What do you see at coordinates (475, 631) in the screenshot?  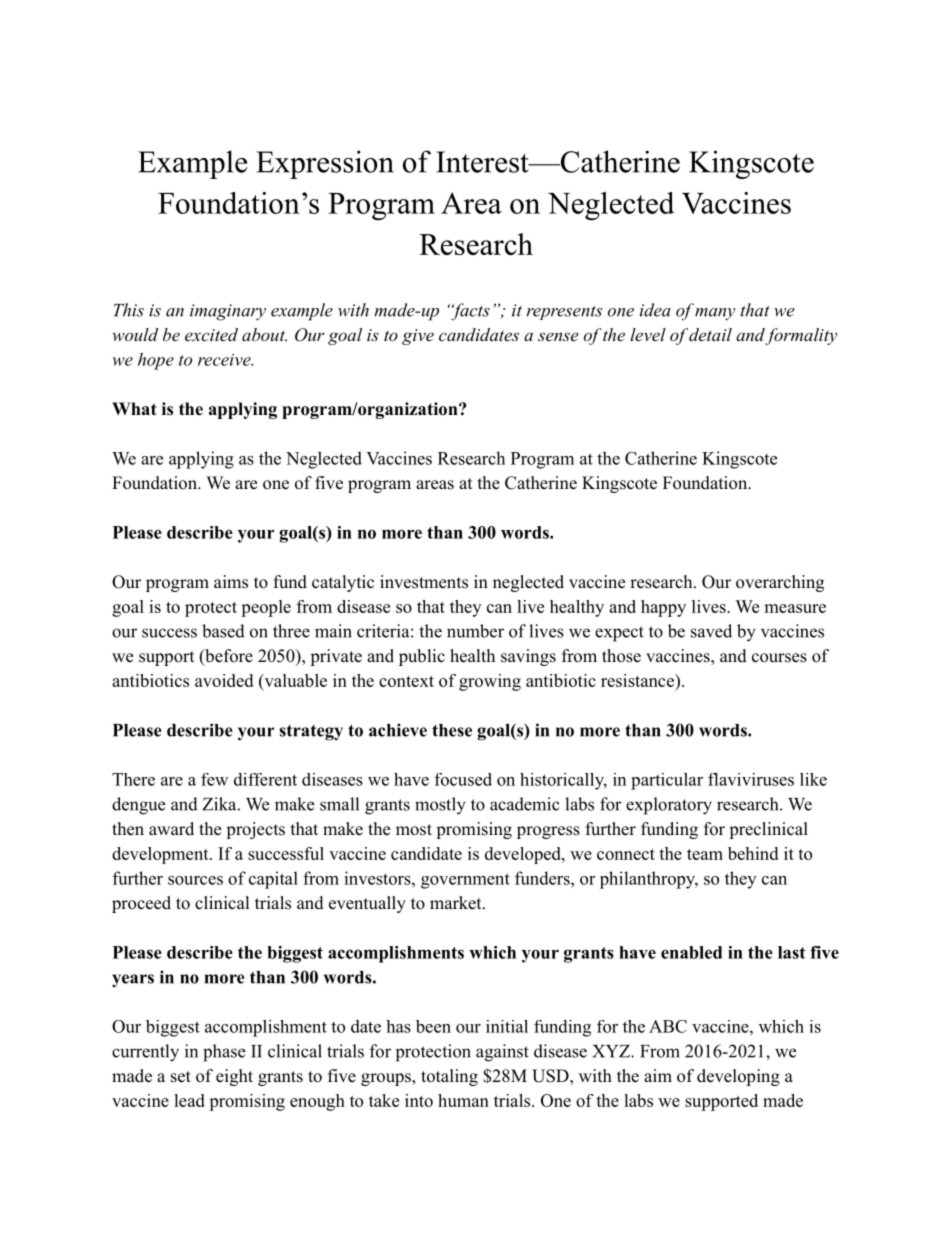 I see `number` at bounding box center [475, 631].
